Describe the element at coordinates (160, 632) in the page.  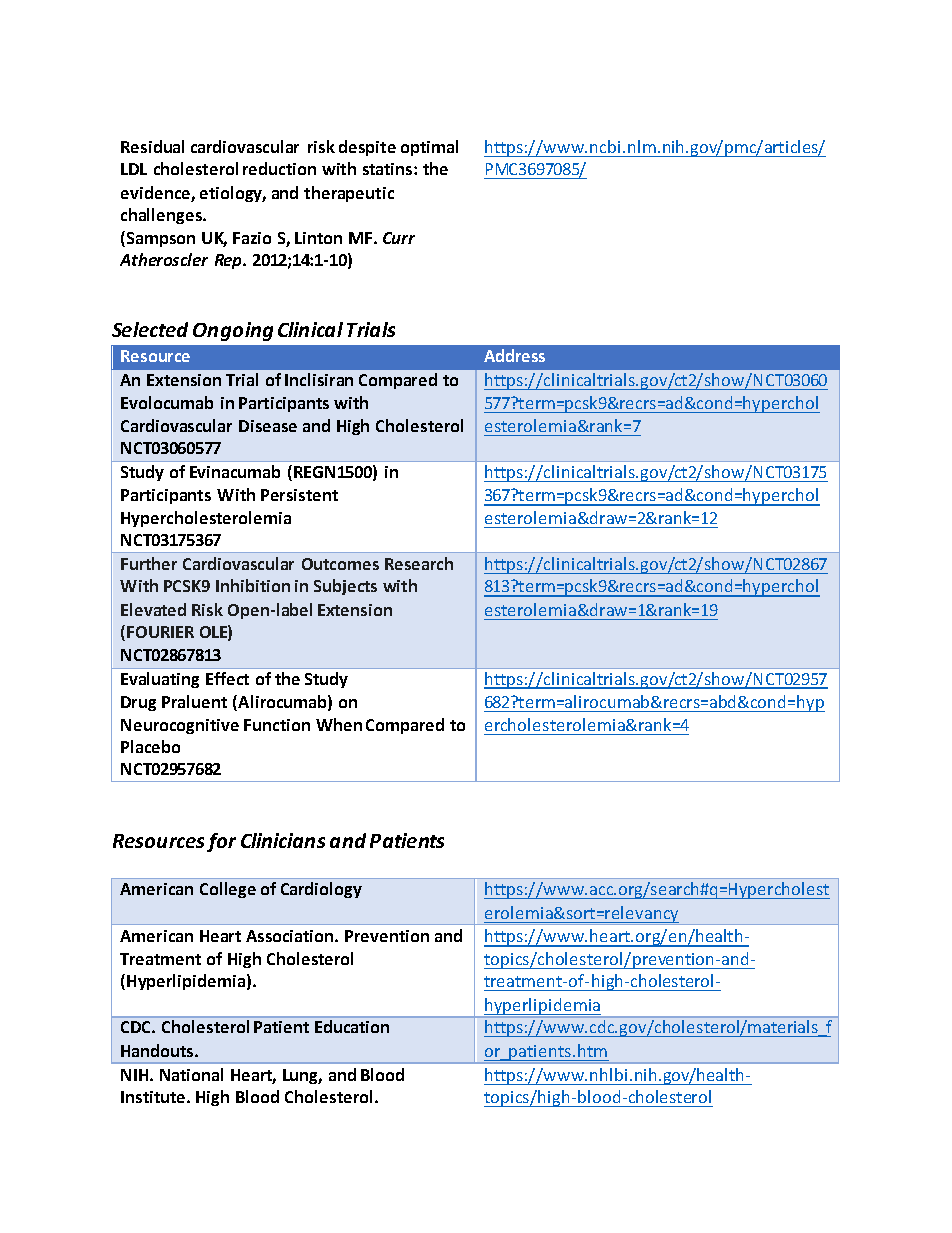
I see `FOURIER` at that location.
